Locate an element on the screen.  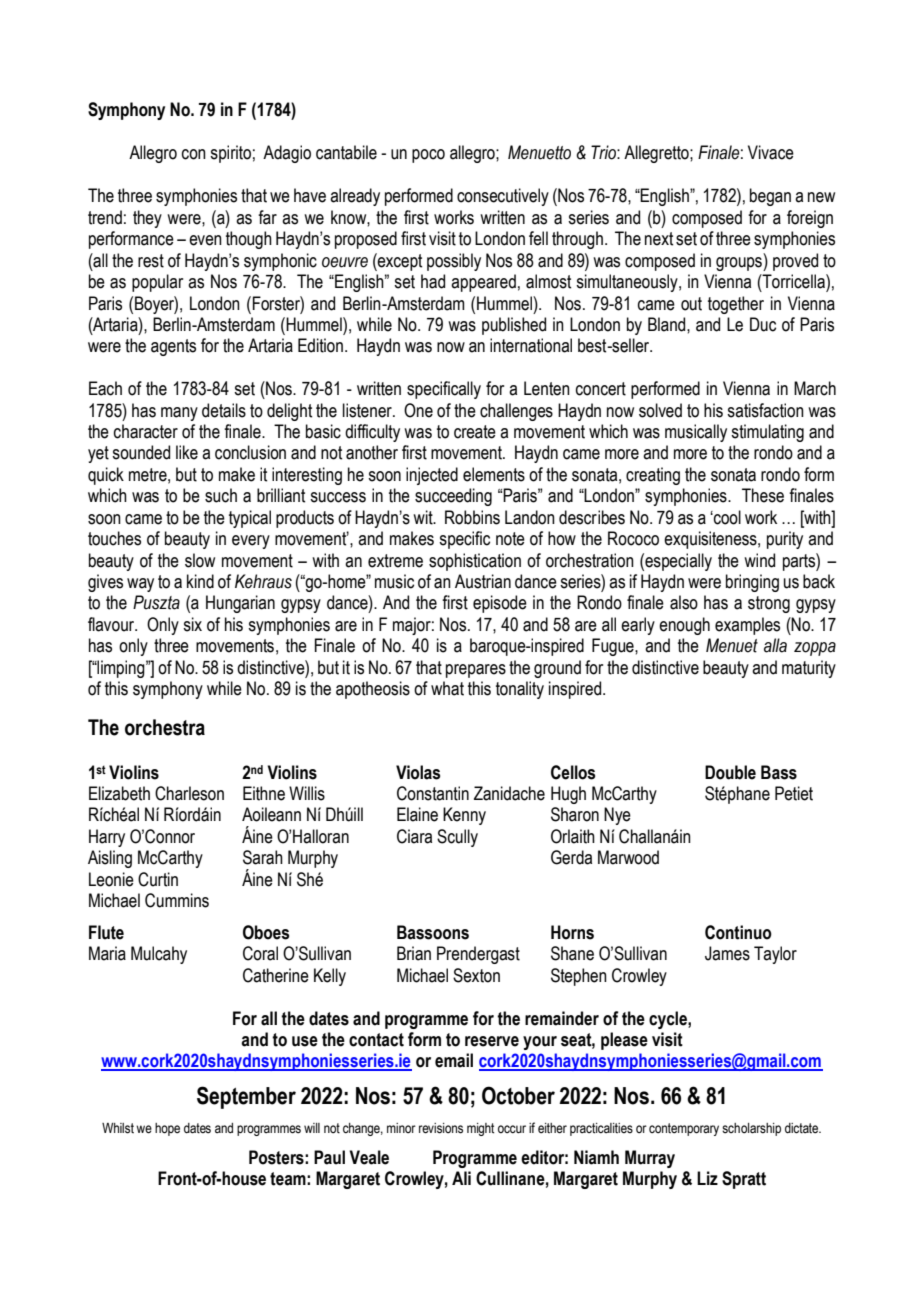
succeeding is located at coordinates (453, 497).
